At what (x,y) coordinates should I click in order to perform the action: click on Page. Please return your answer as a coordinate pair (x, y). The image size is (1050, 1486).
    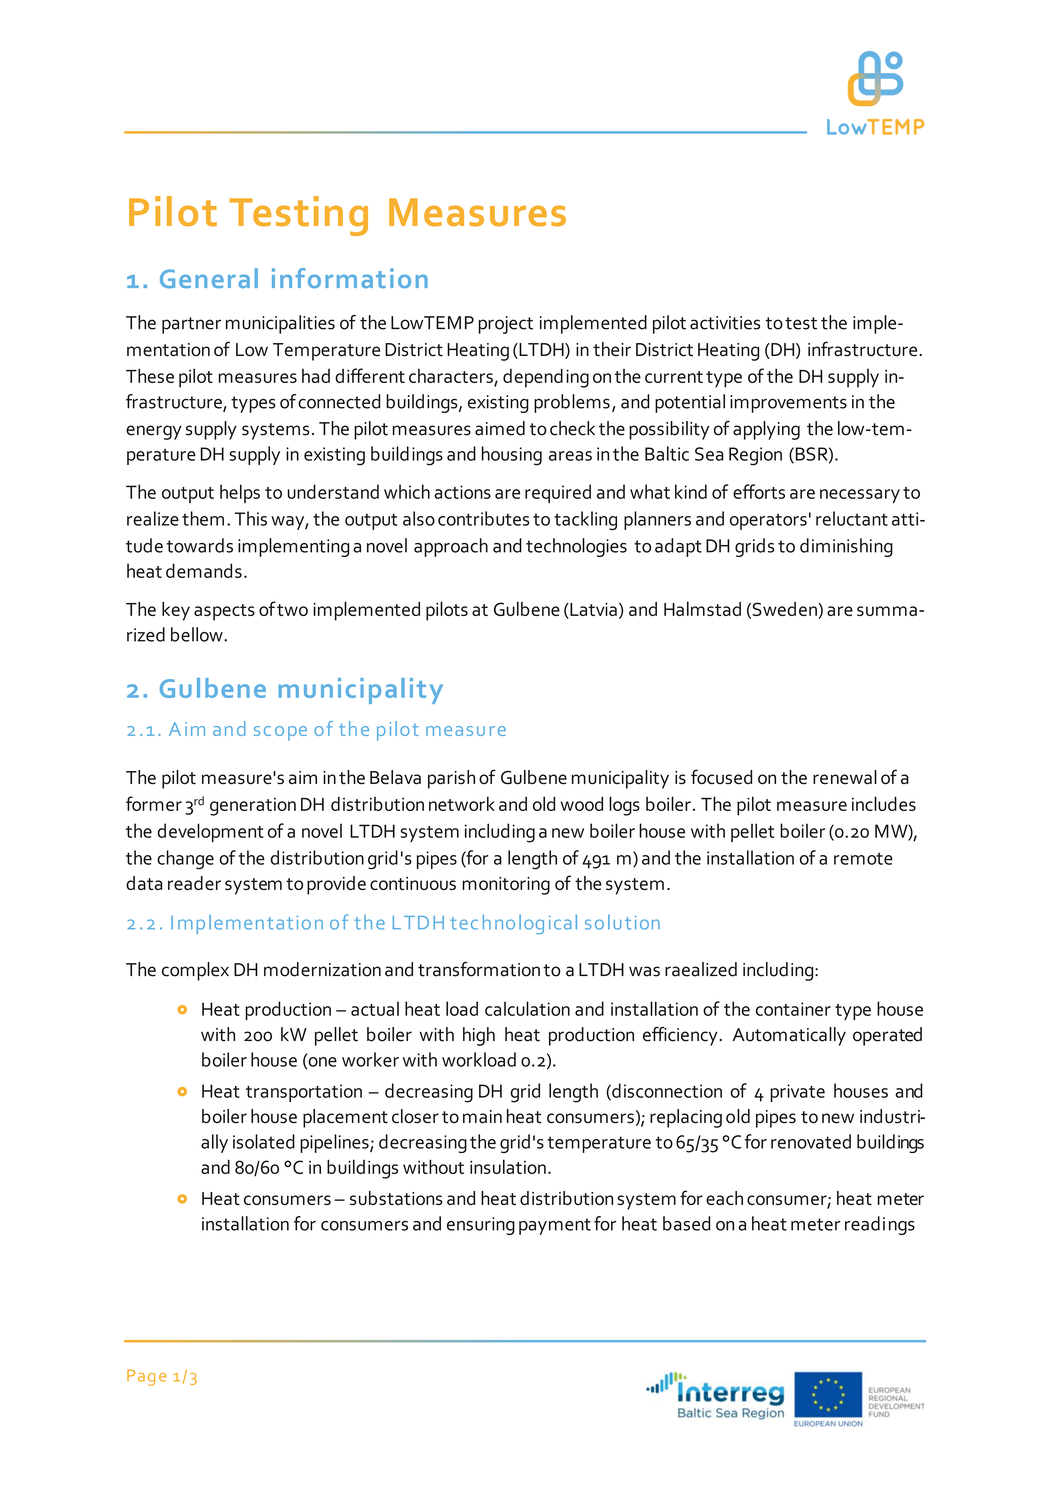
    Looking at the image, I should click on (146, 1377).
